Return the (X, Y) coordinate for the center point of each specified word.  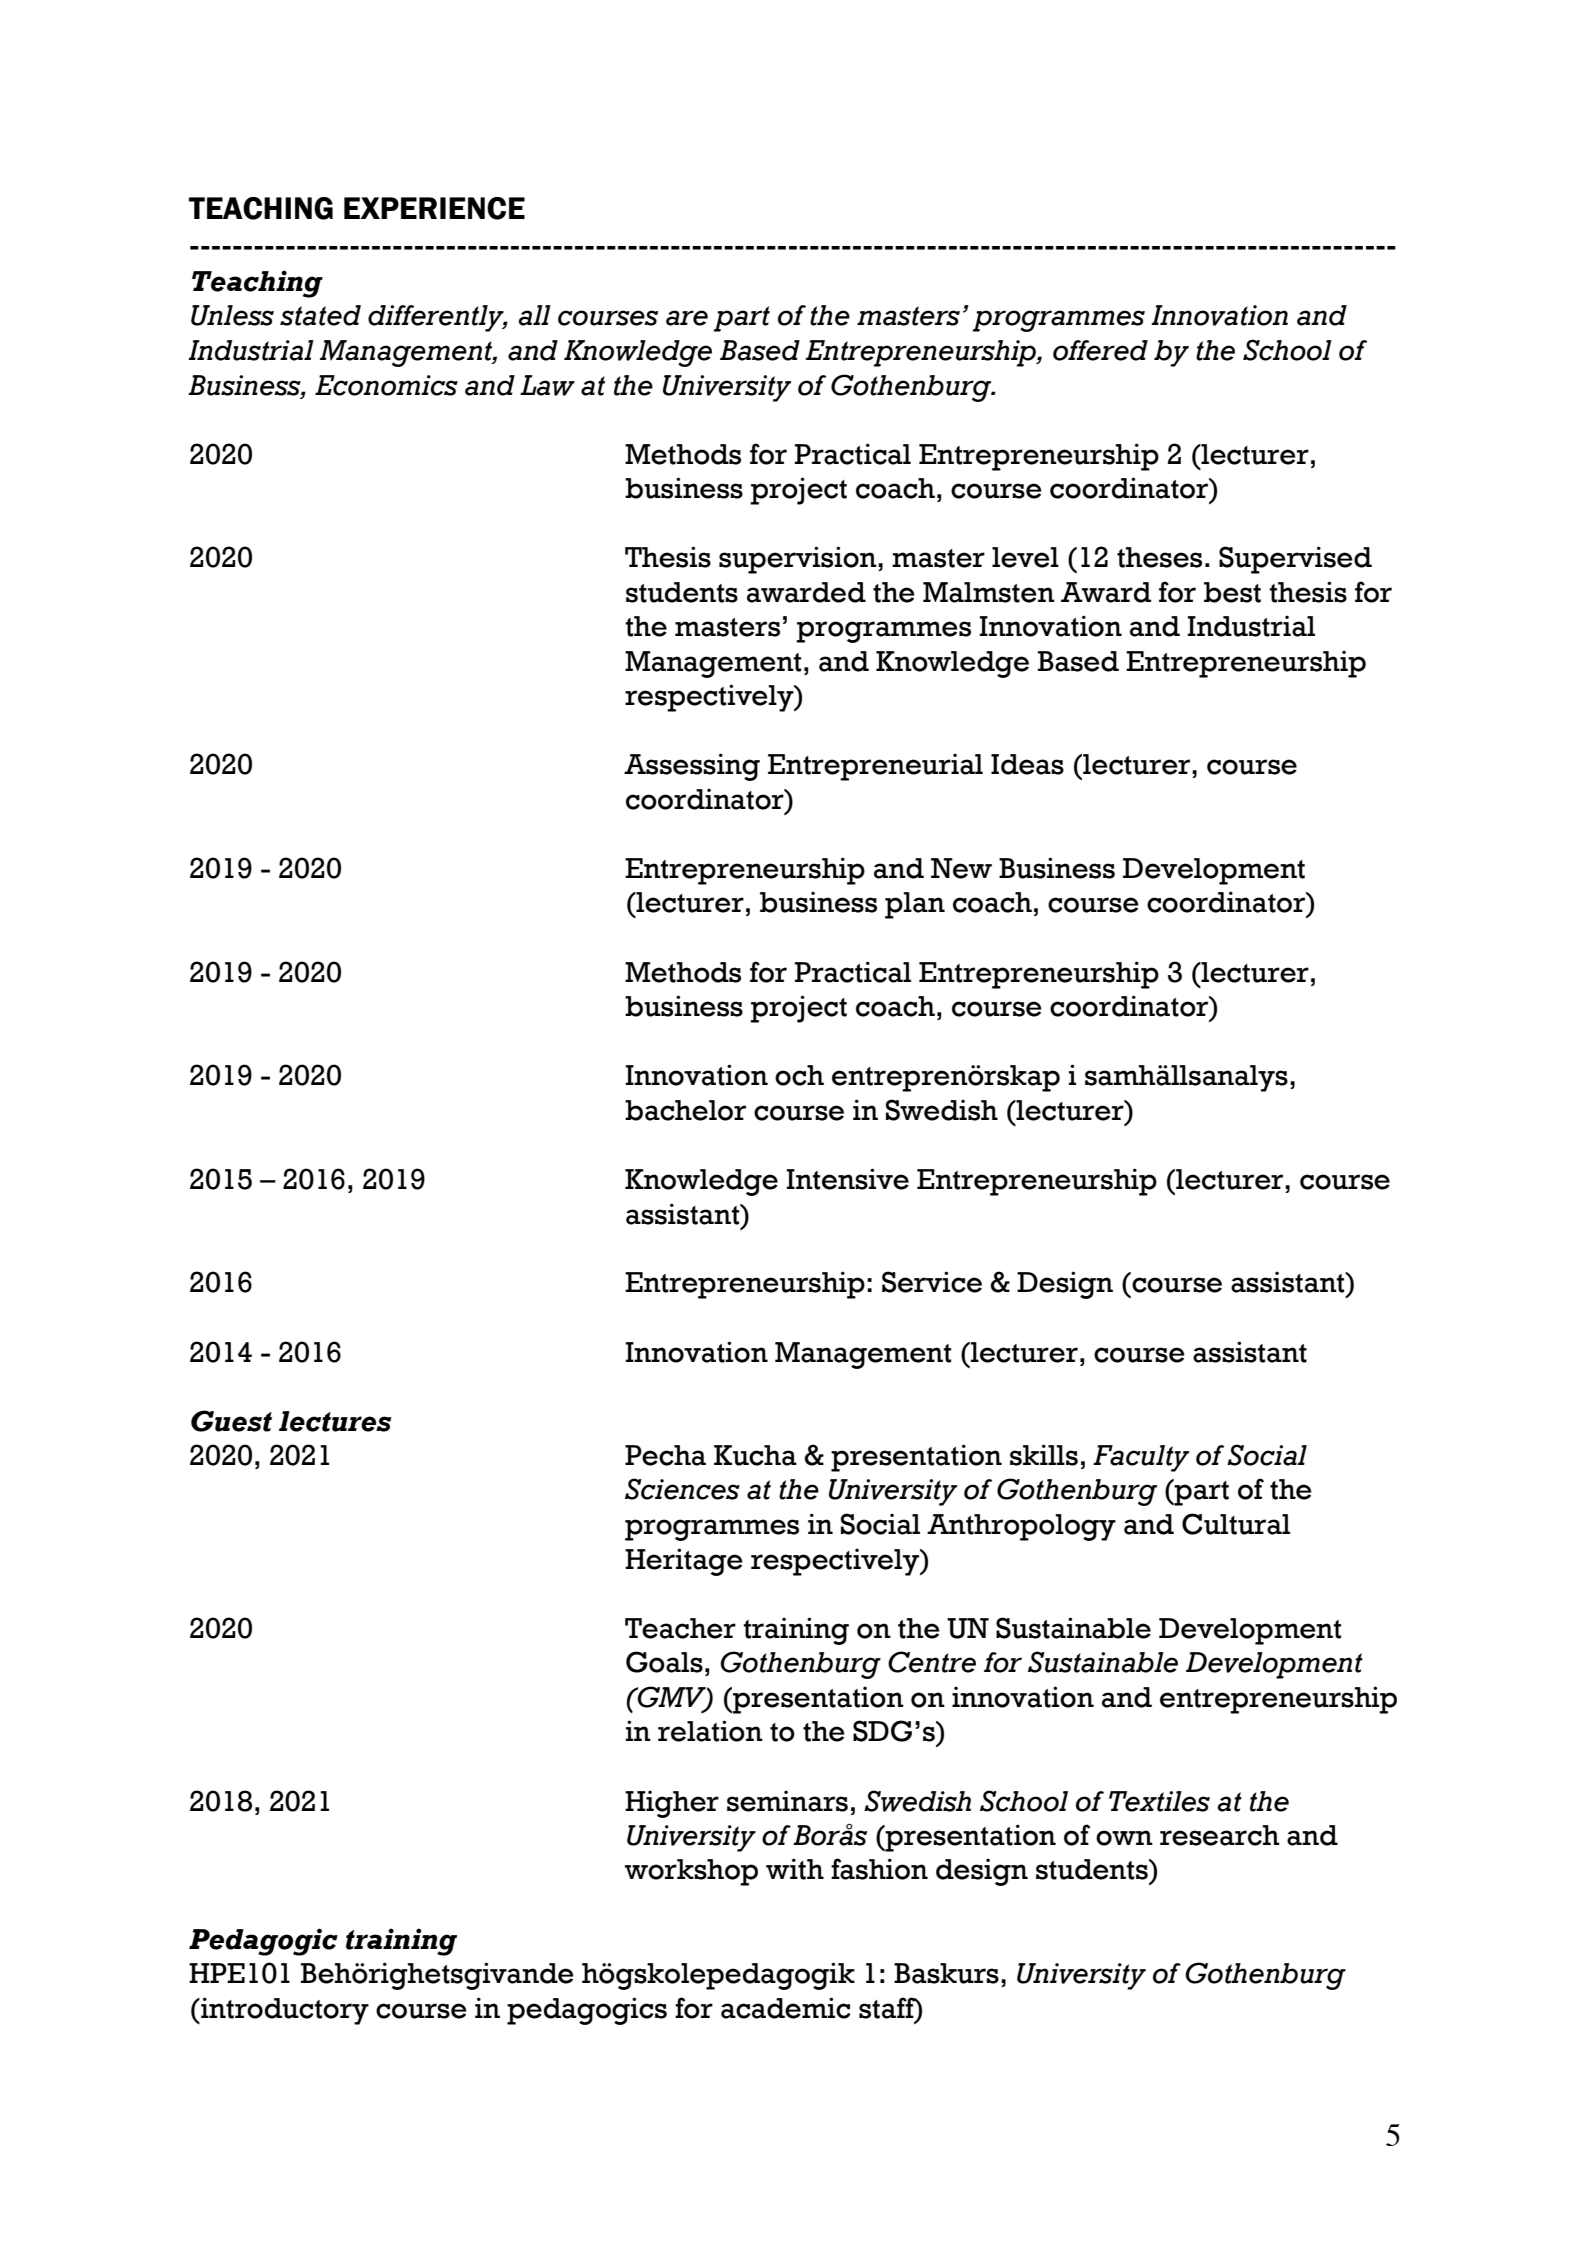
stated (320, 315)
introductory (284, 2011)
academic (786, 2008)
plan (915, 905)
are (687, 318)
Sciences (682, 1489)
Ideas (1027, 764)
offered (1100, 350)
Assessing (692, 767)
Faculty (1141, 1458)
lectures (335, 1421)
